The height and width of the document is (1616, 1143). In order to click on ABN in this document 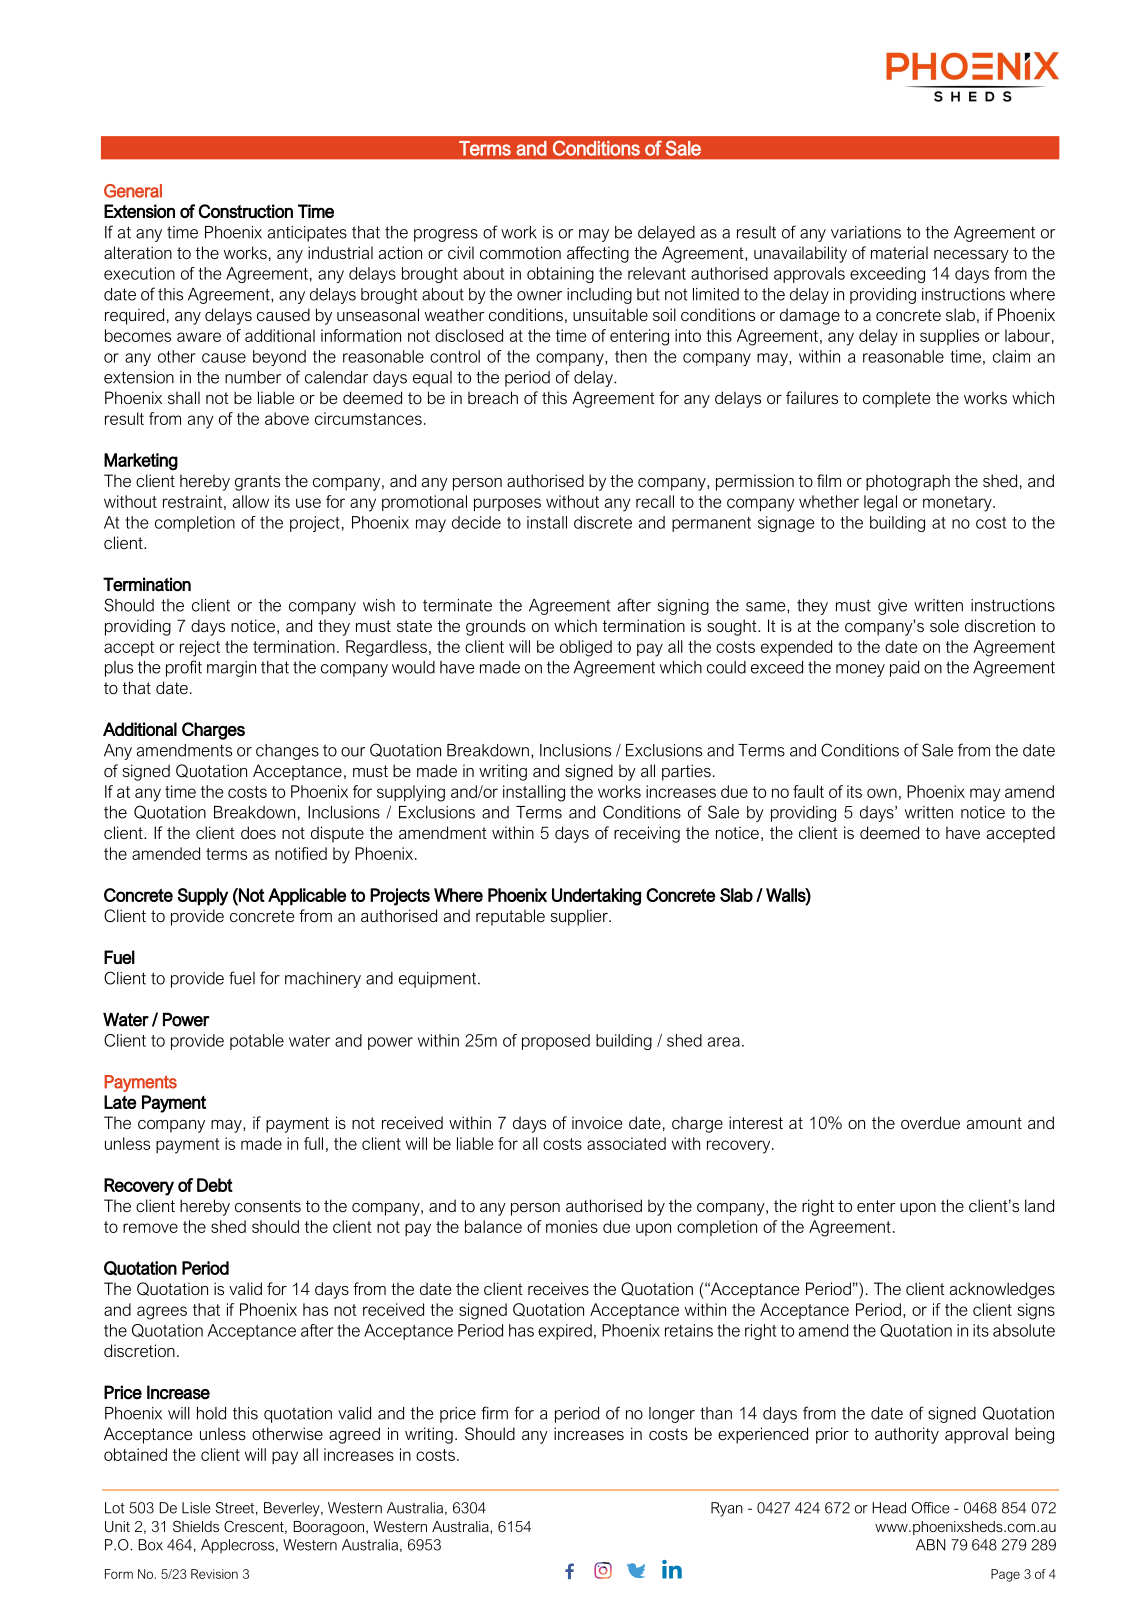, I will do `click(930, 1545)`.
